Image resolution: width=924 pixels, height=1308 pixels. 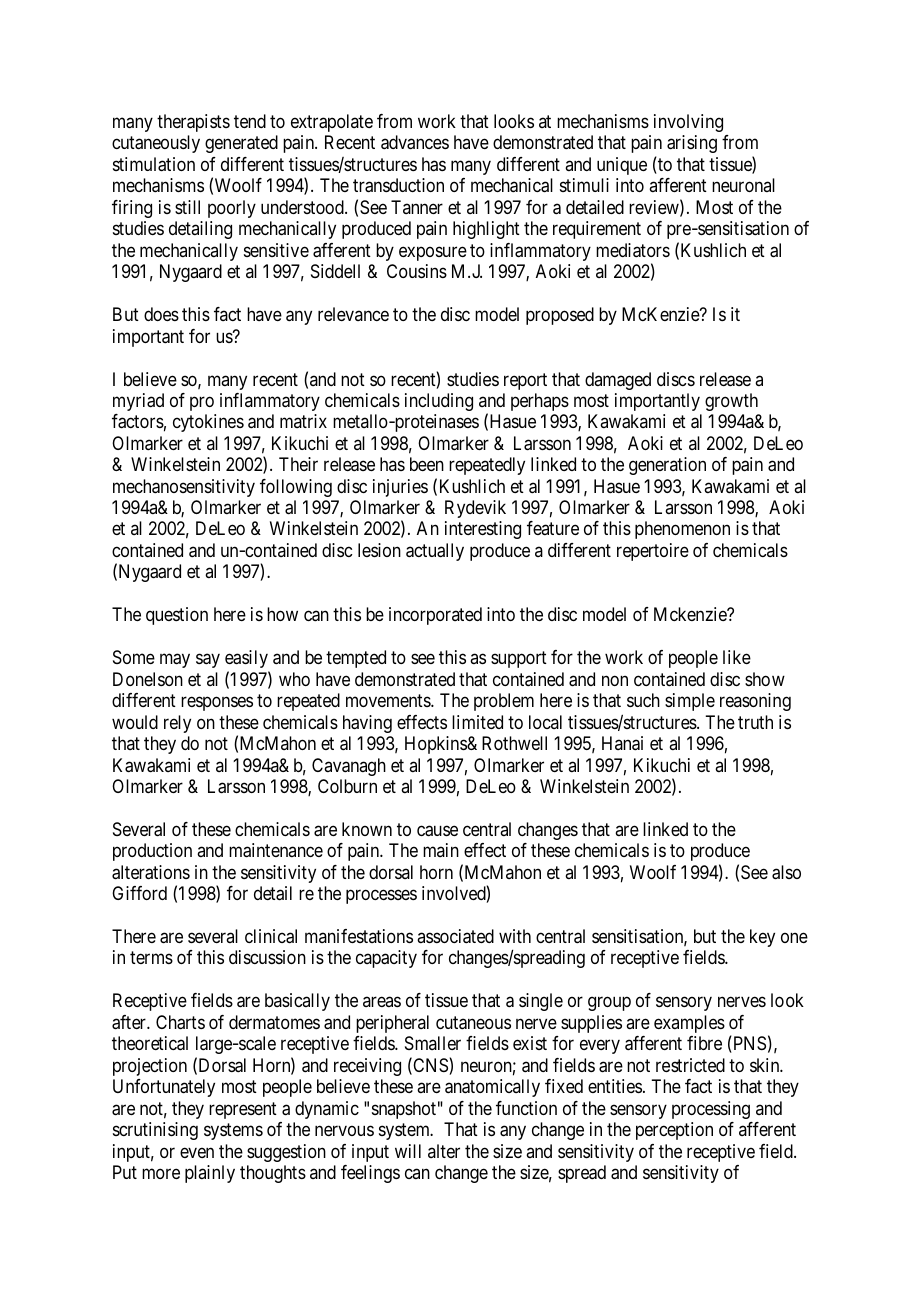 What do you see at coordinates (241, 144) in the screenshot?
I see `generated` at bounding box center [241, 144].
